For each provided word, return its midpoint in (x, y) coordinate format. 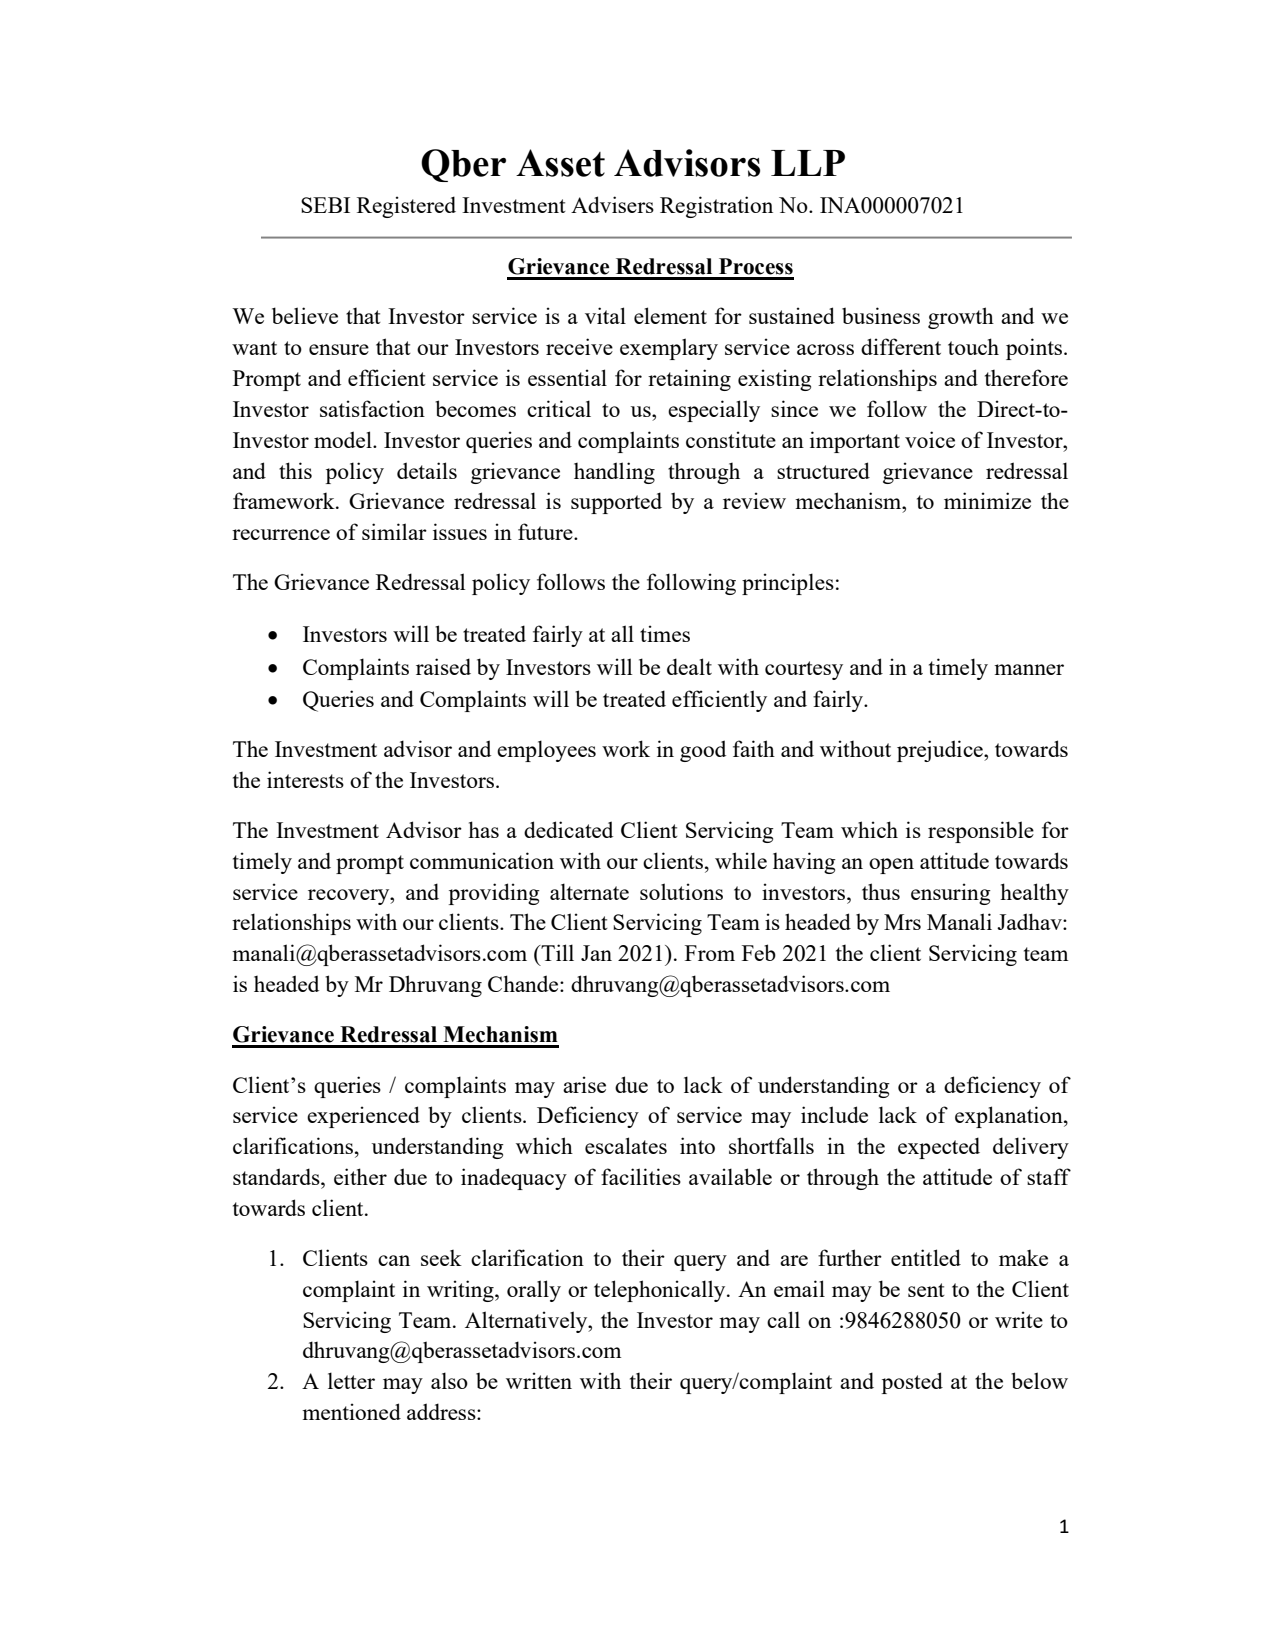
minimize (987, 500)
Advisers (612, 204)
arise (584, 1084)
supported (616, 503)
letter (351, 1380)
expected (939, 1148)
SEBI (325, 205)
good (703, 751)
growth (961, 318)
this (295, 470)
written (539, 1380)
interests (305, 779)
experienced (363, 1117)
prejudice (941, 751)
